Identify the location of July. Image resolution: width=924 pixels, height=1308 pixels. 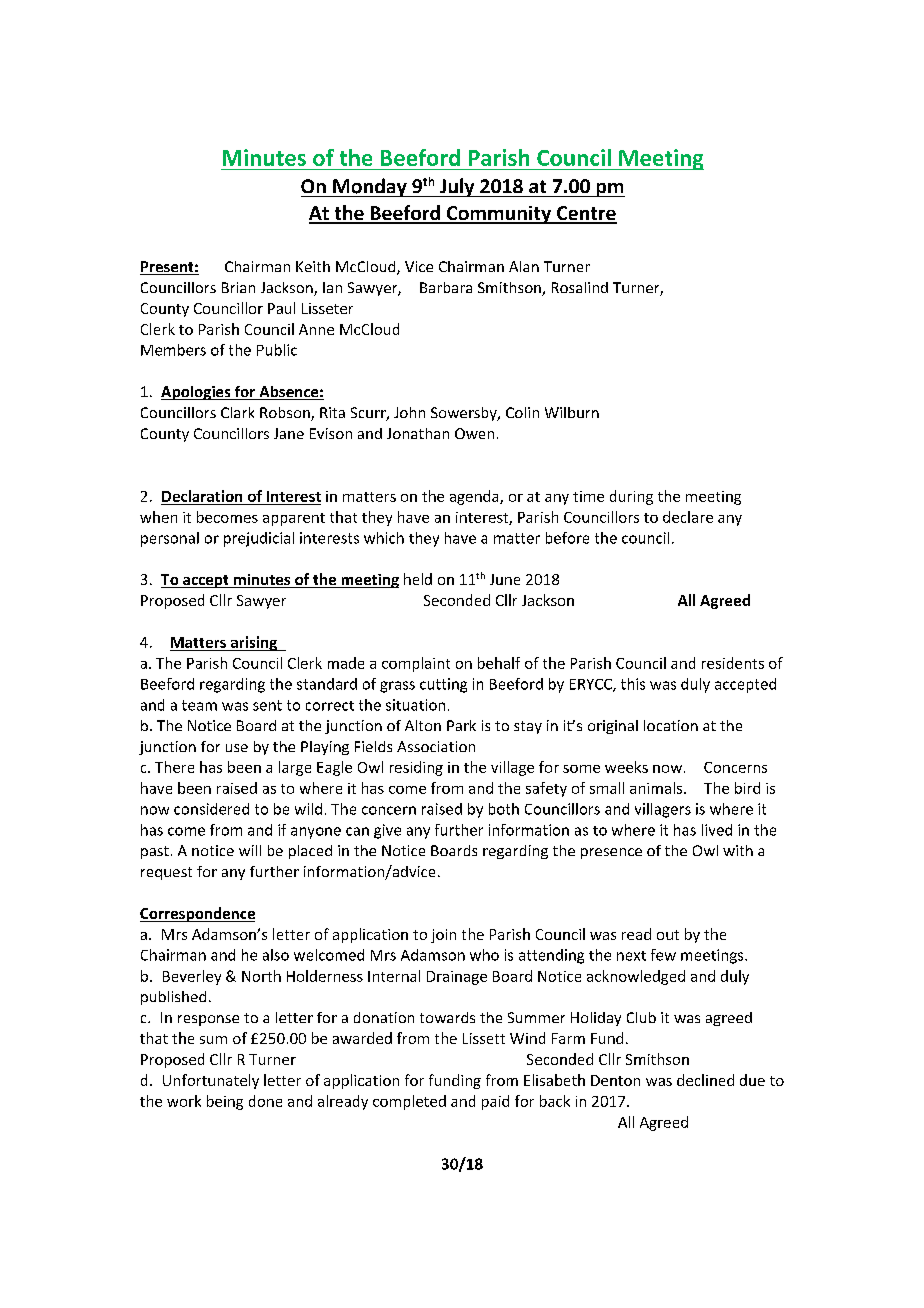
(457, 187).
